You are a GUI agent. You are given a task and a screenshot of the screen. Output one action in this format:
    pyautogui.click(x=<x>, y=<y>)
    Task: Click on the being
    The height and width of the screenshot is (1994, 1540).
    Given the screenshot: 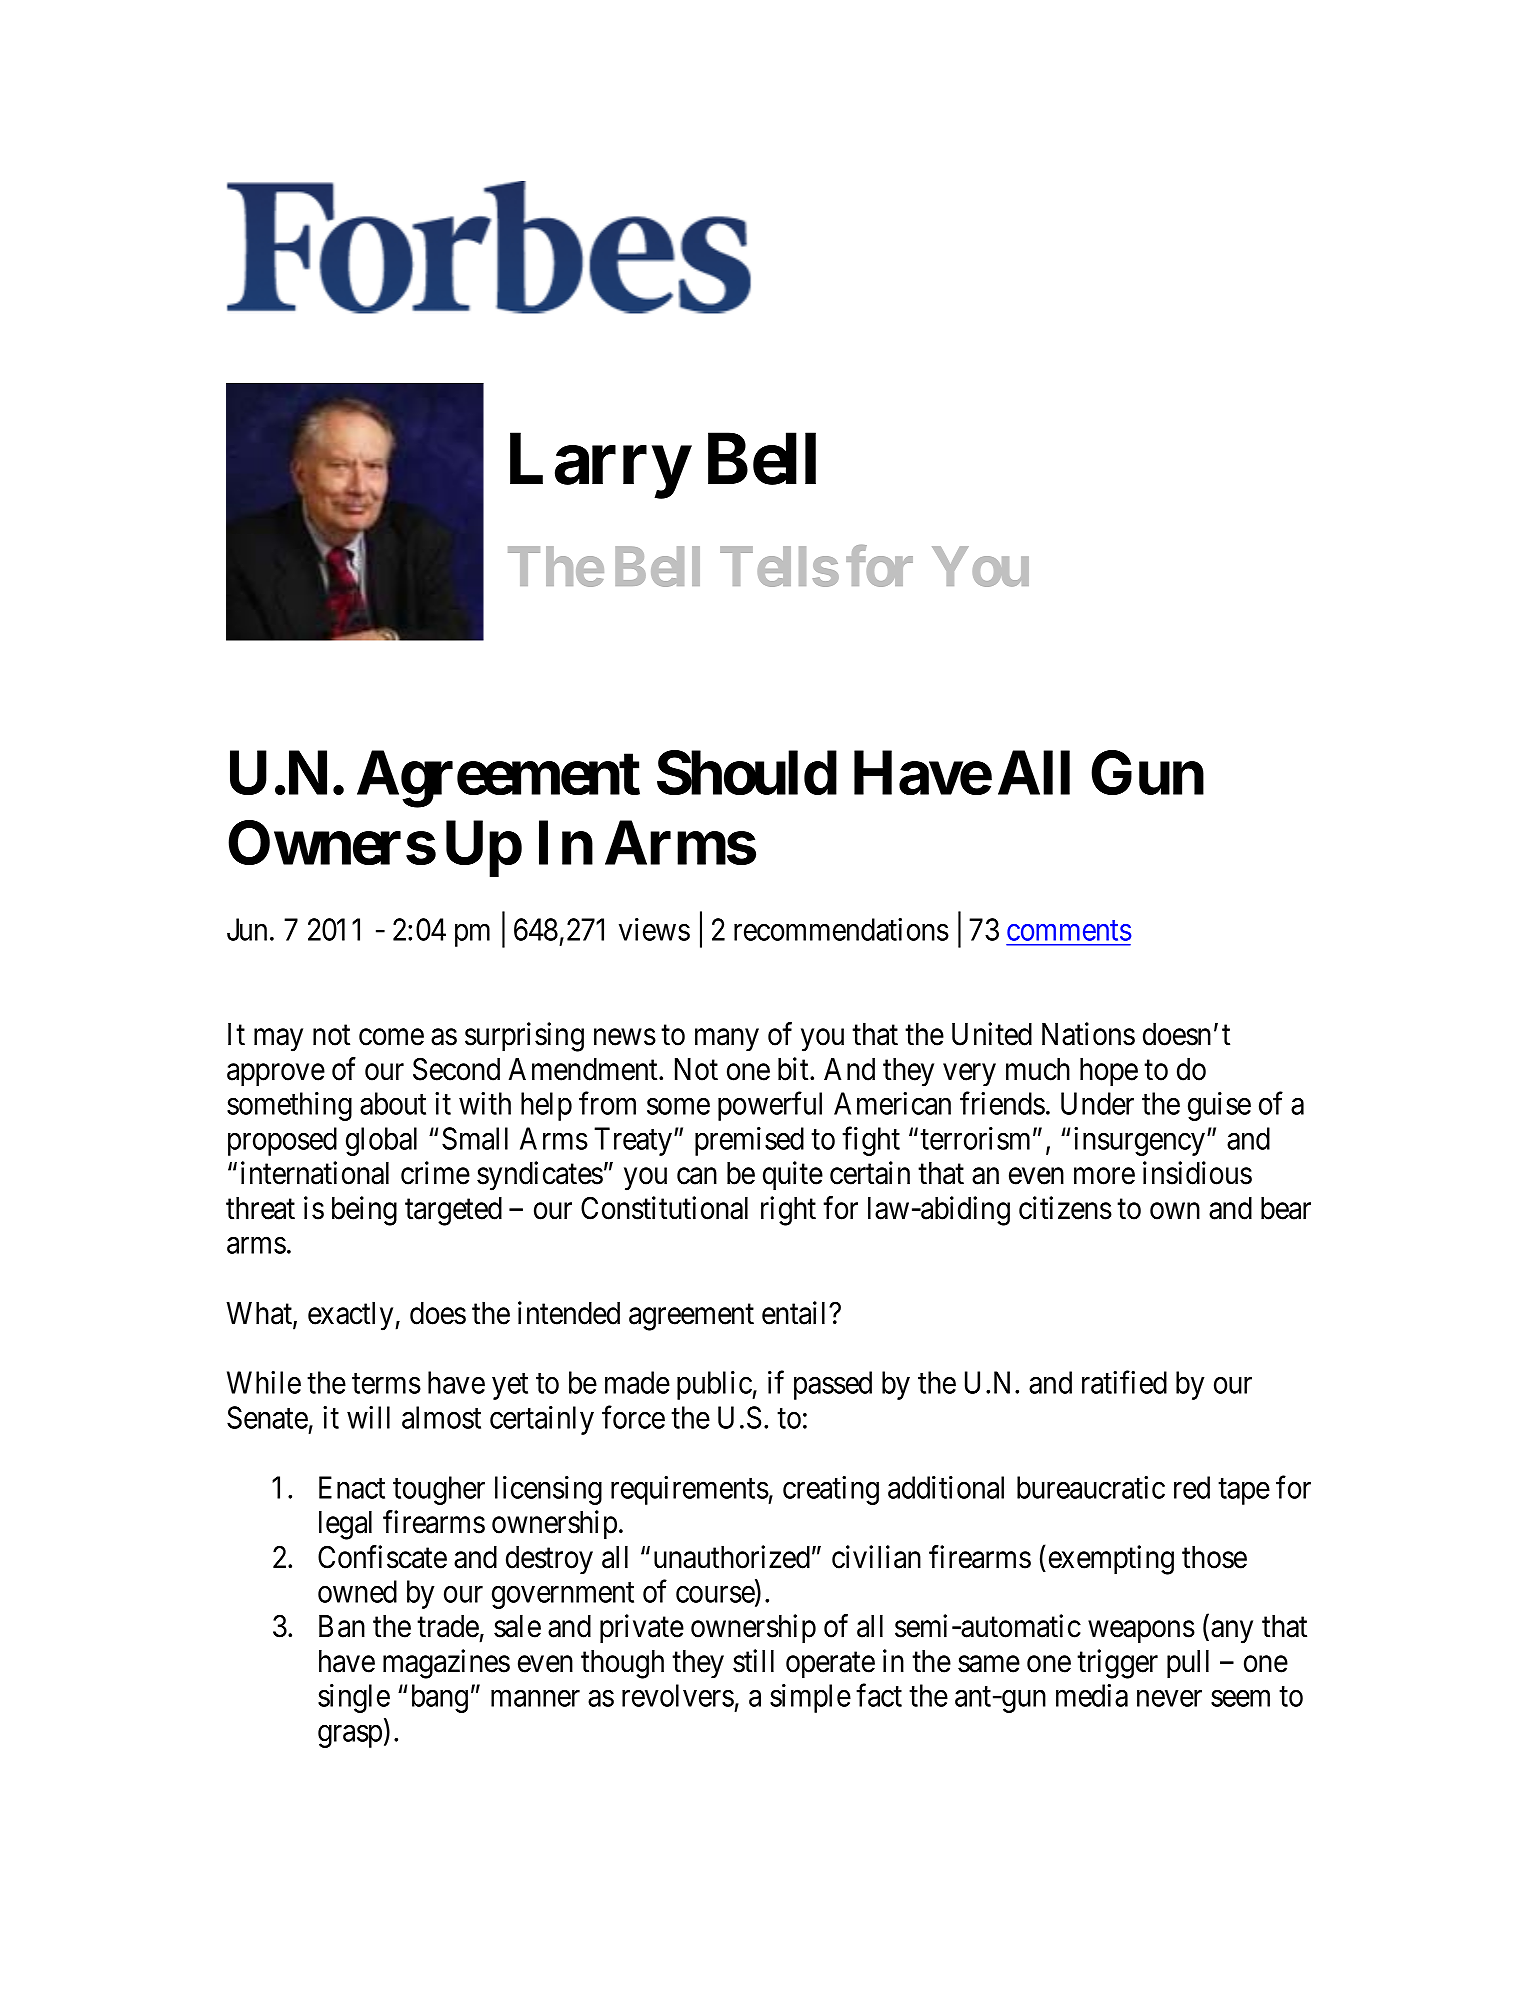 What is the action you would take?
    pyautogui.click(x=364, y=1211)
